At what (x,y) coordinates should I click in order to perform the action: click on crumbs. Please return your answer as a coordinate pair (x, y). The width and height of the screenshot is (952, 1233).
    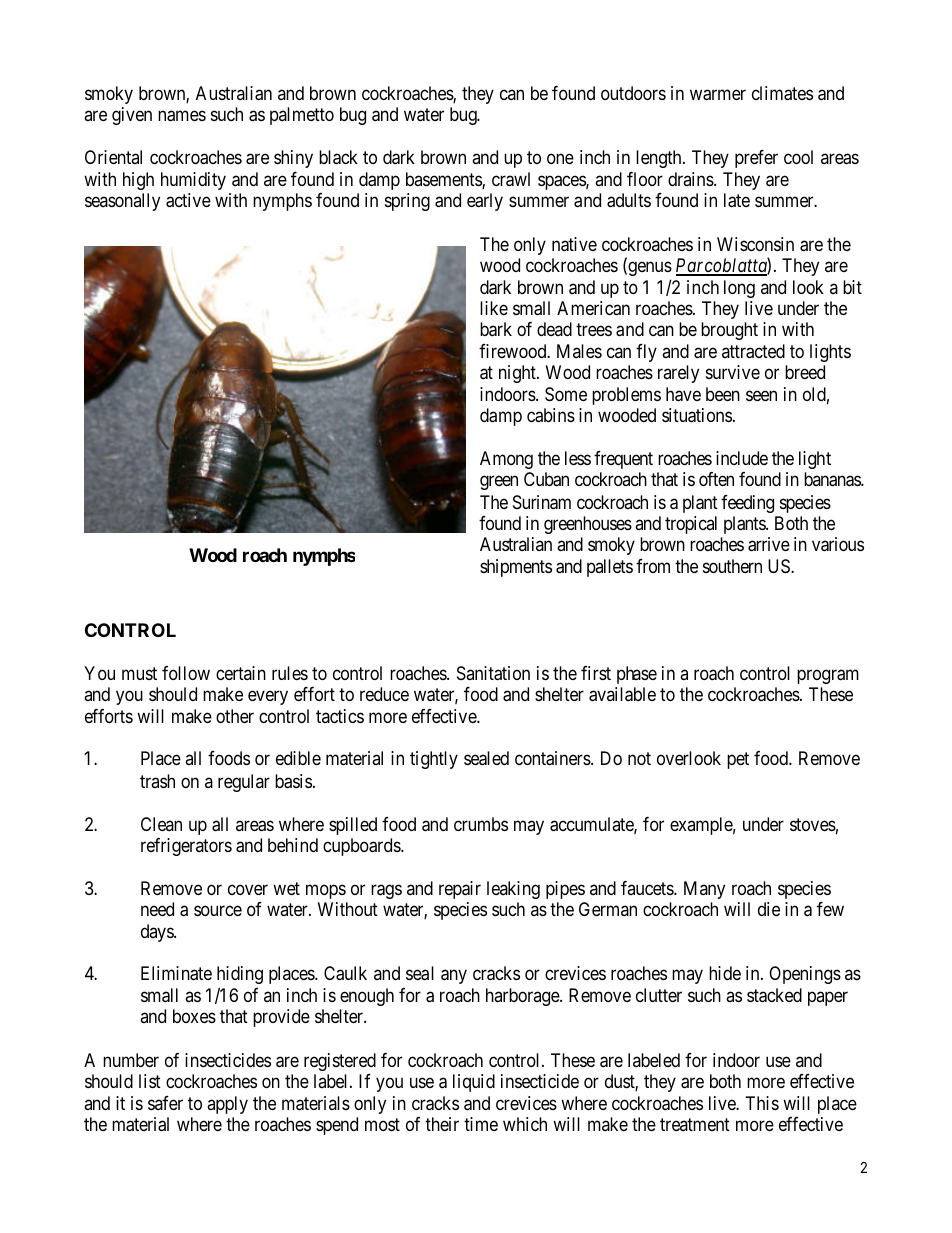
    Looking at the image, I should click on (481, 824).
